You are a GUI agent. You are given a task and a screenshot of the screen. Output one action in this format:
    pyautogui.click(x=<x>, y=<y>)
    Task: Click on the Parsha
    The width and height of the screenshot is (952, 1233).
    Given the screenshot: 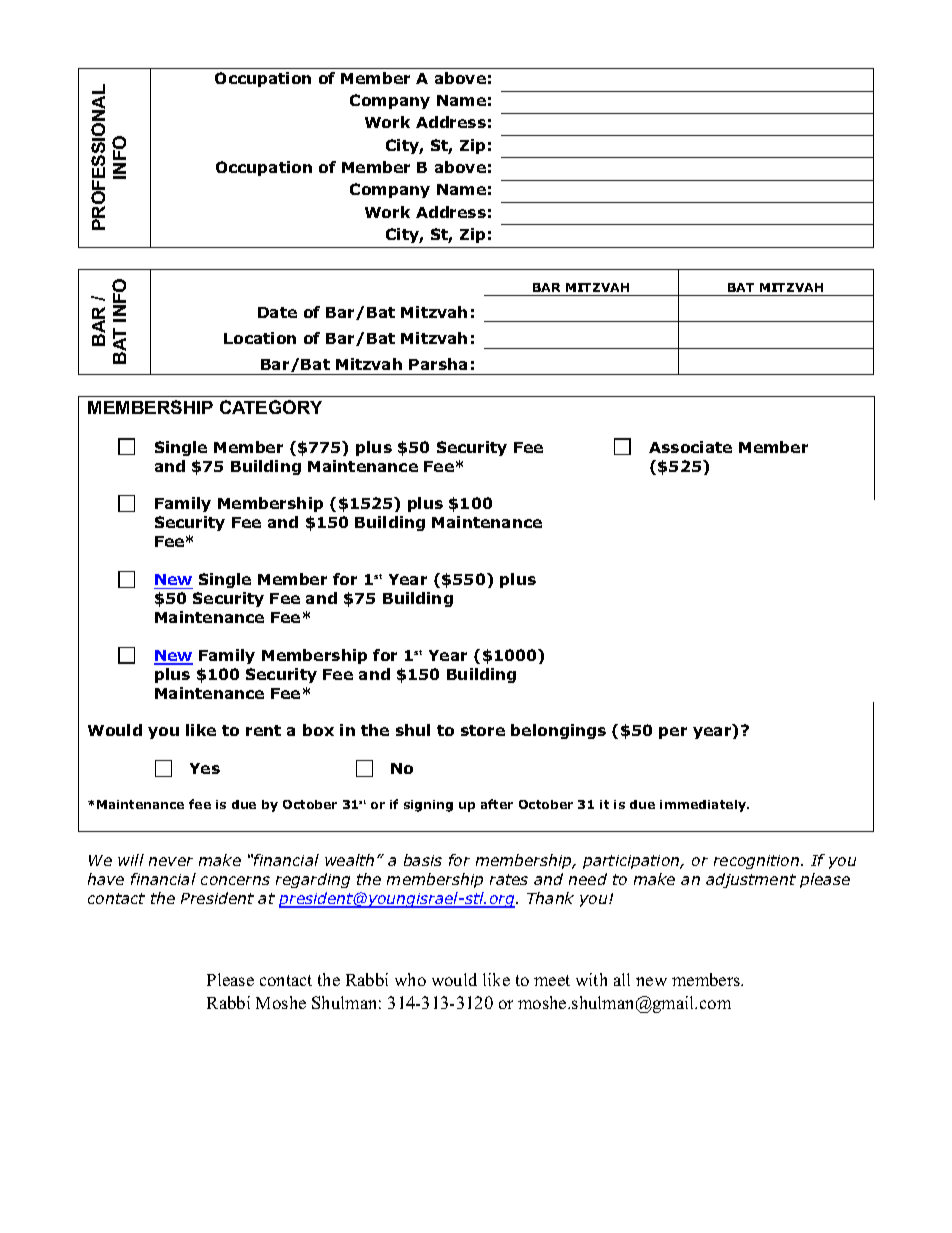 What is the action you would take?
    pyautogui.click(x=438, y=364)
